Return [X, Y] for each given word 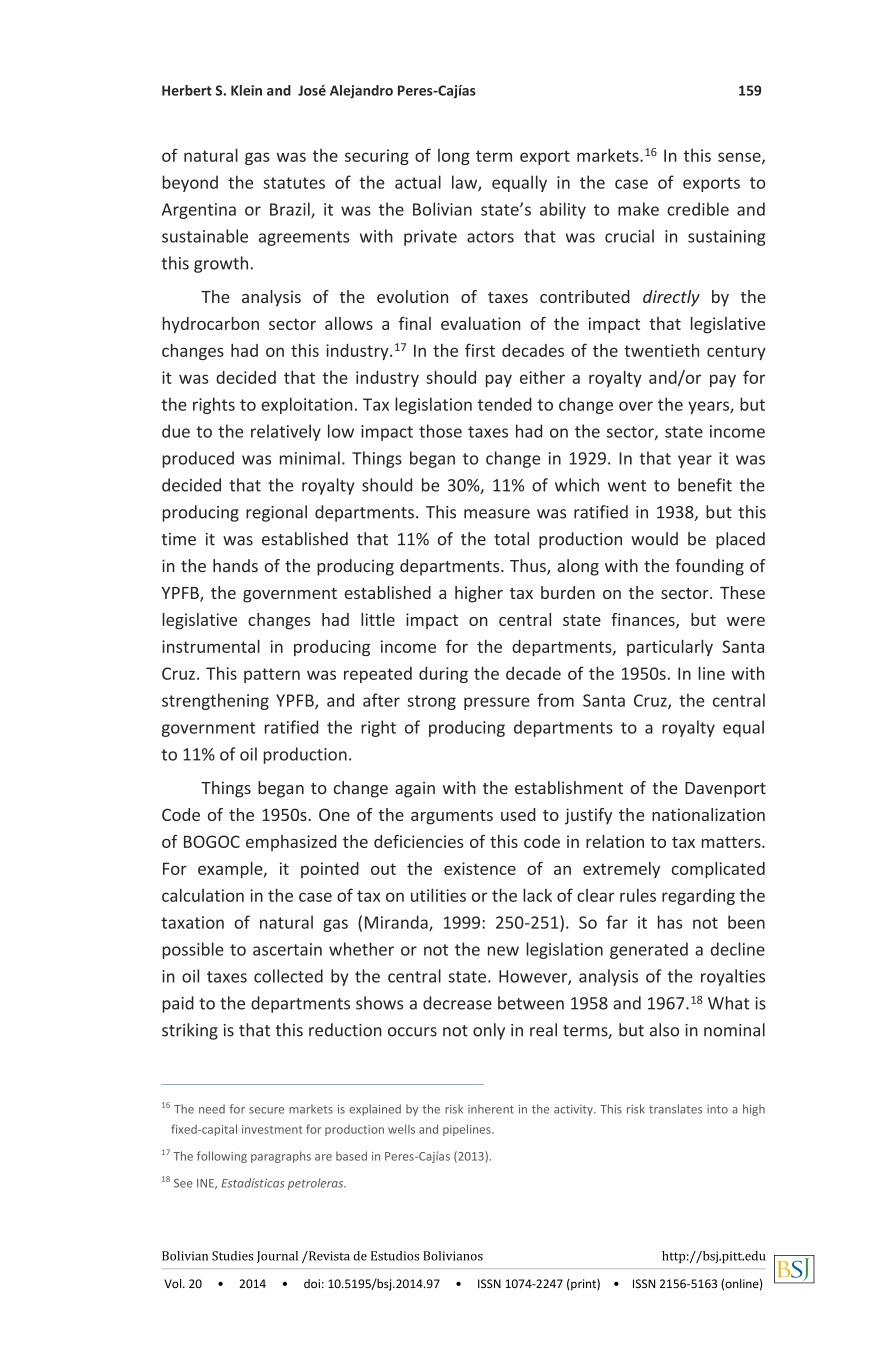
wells [401, 1129]
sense [740, 158]
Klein [246, 90]
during [443, 674]
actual [418, 182]
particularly [670, 648]
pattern [272, 675]
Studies [232, 1256]
